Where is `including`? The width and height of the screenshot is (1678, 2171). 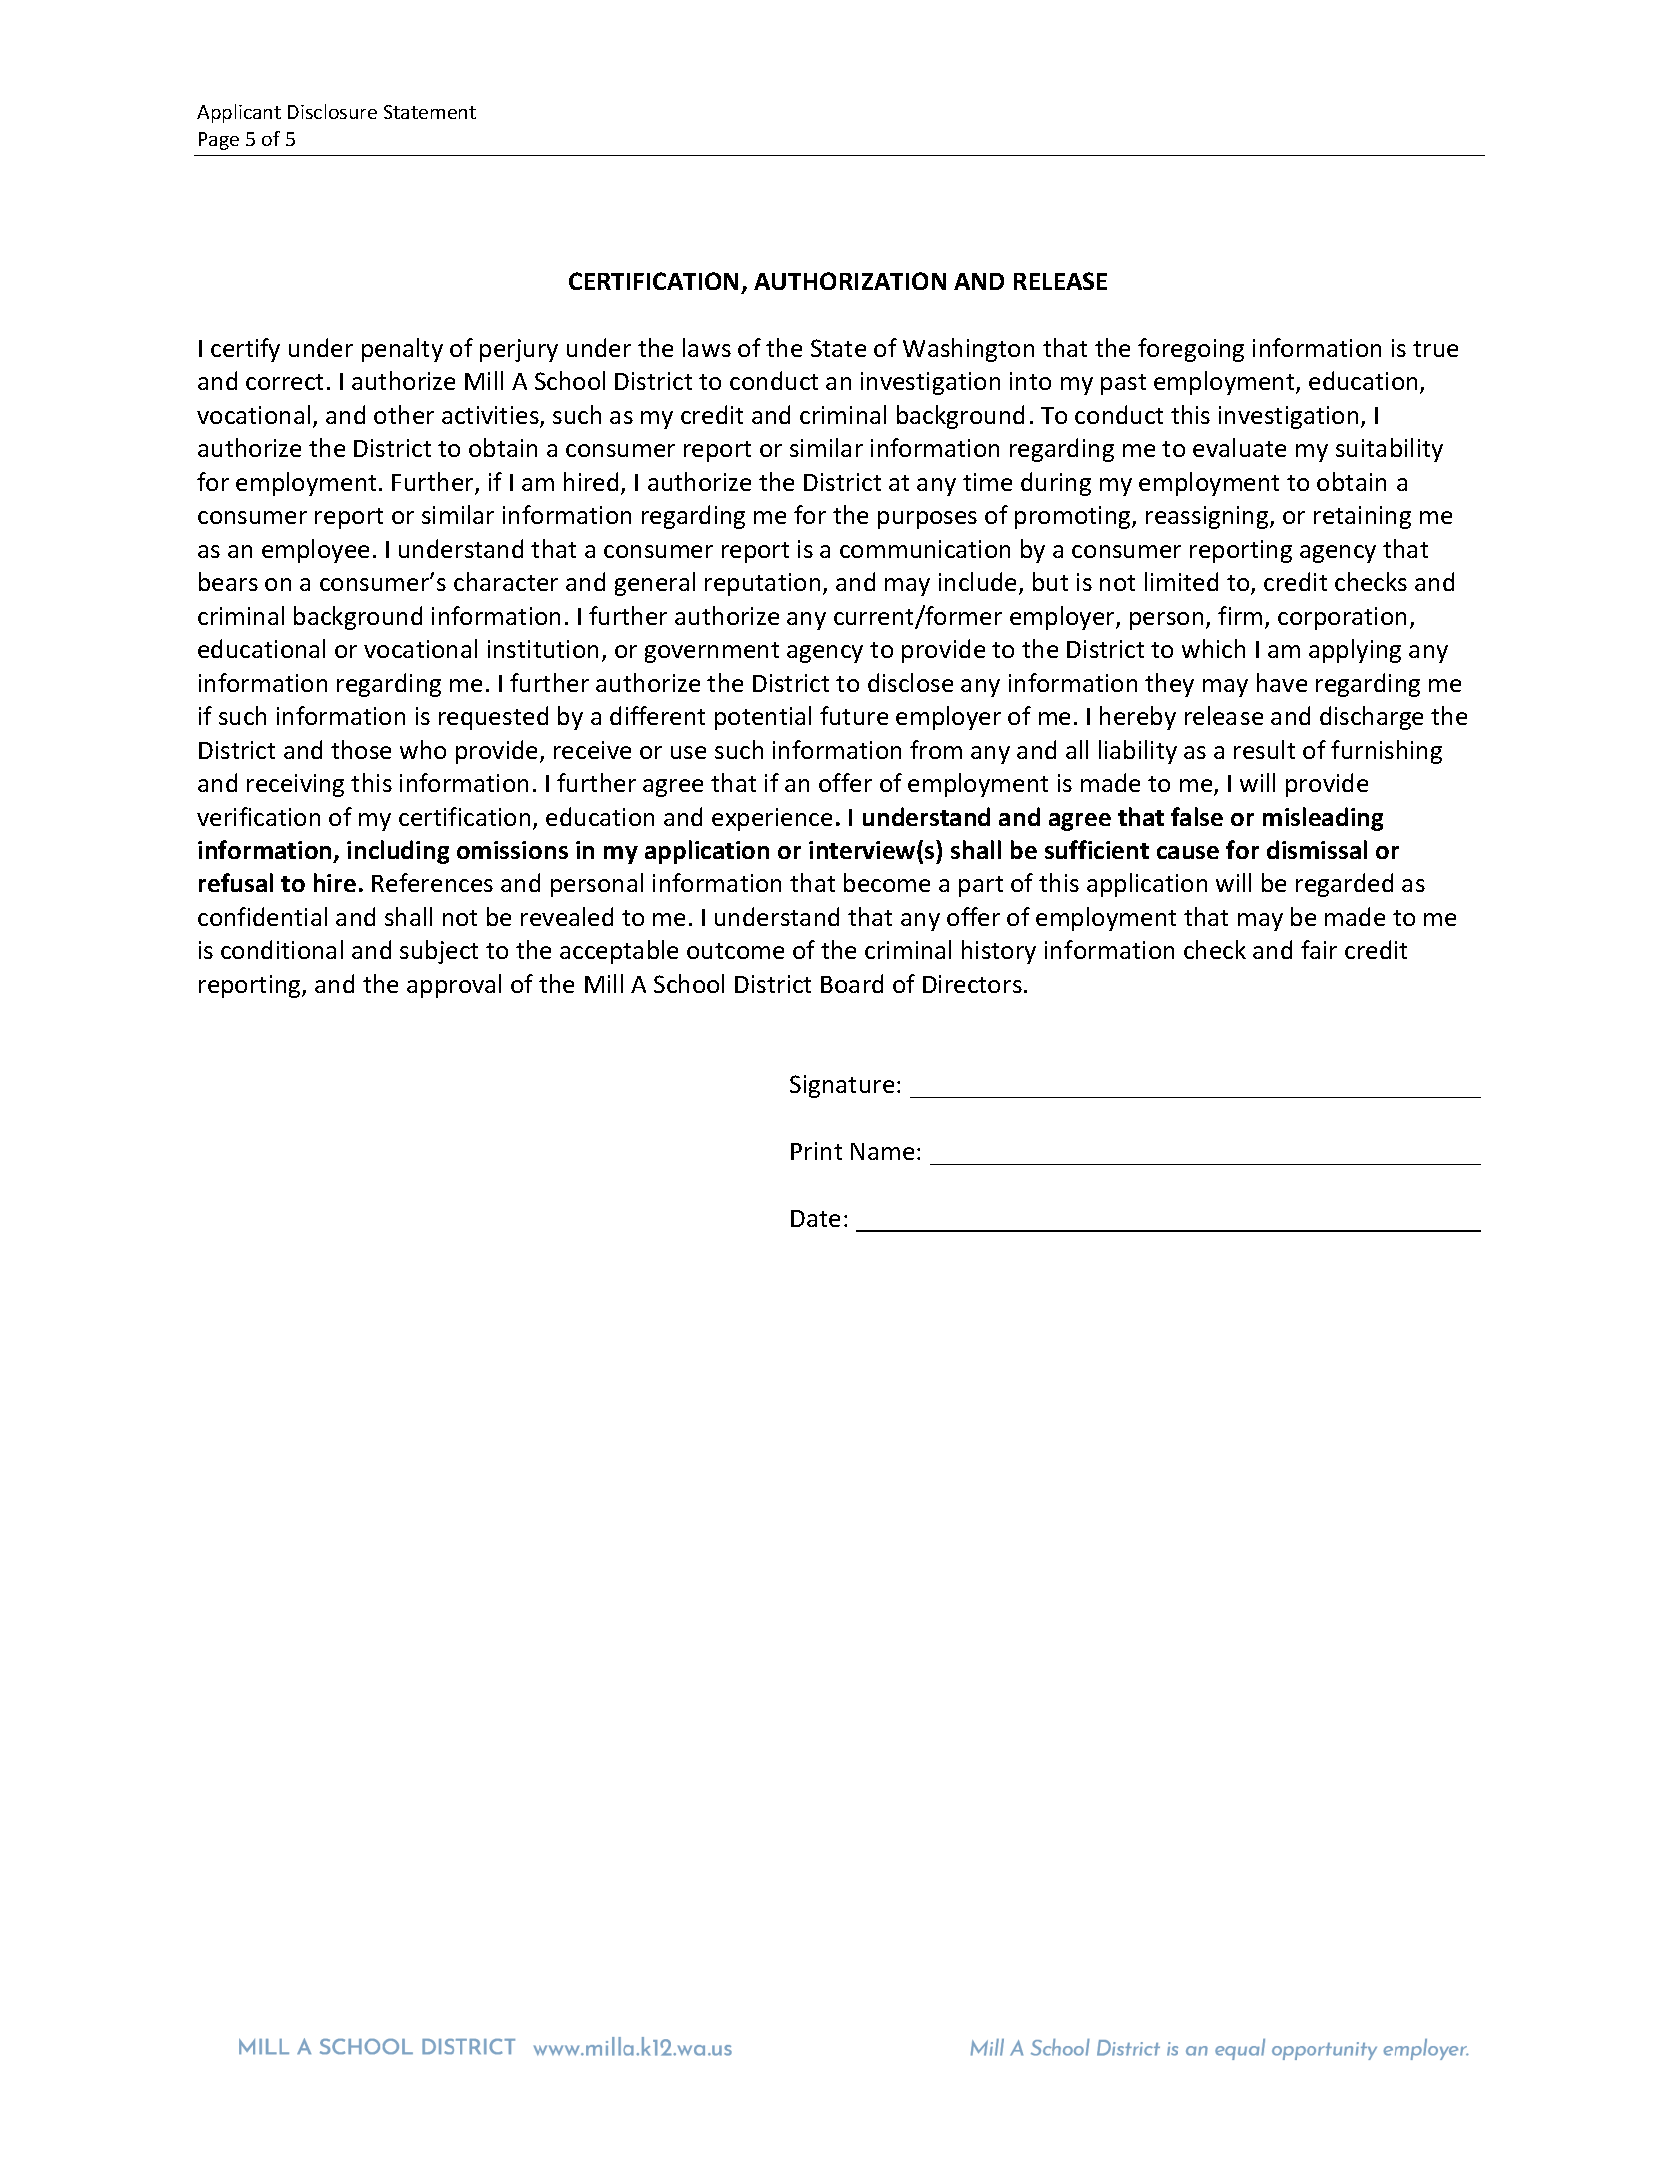
including is located at coordinates (398, 852).
